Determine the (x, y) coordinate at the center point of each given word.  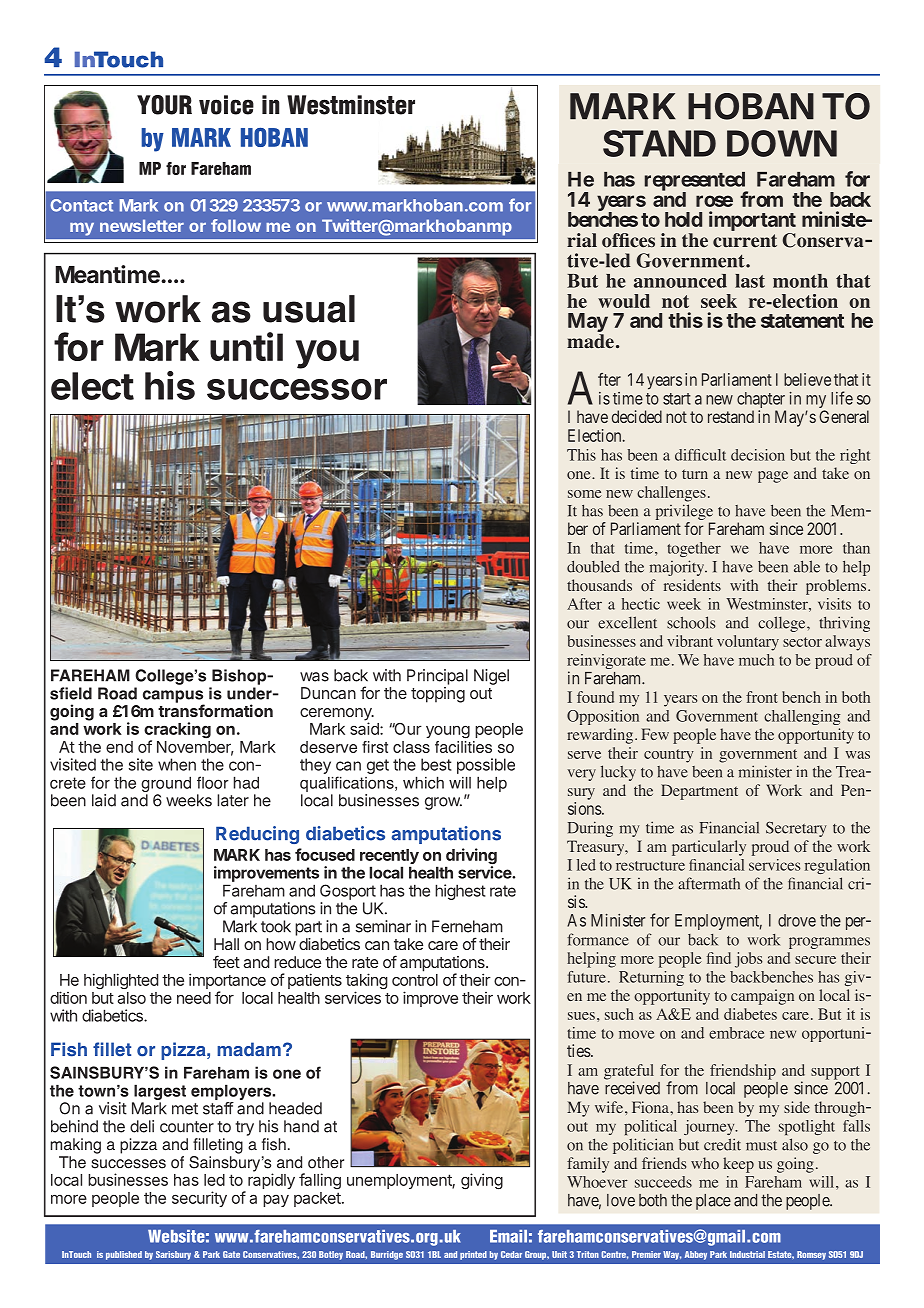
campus (173, 697)
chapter (761, 401)
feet (226, 961)
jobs (749, 960)
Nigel (491, 677)
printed (473, 1255)
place (713, 1202)
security (199, 1199)
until (246, 346)
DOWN (782, 143)
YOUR (164, 105)
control (415, 980)
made (590, 341)
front (762, 697)
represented (696, 182)
